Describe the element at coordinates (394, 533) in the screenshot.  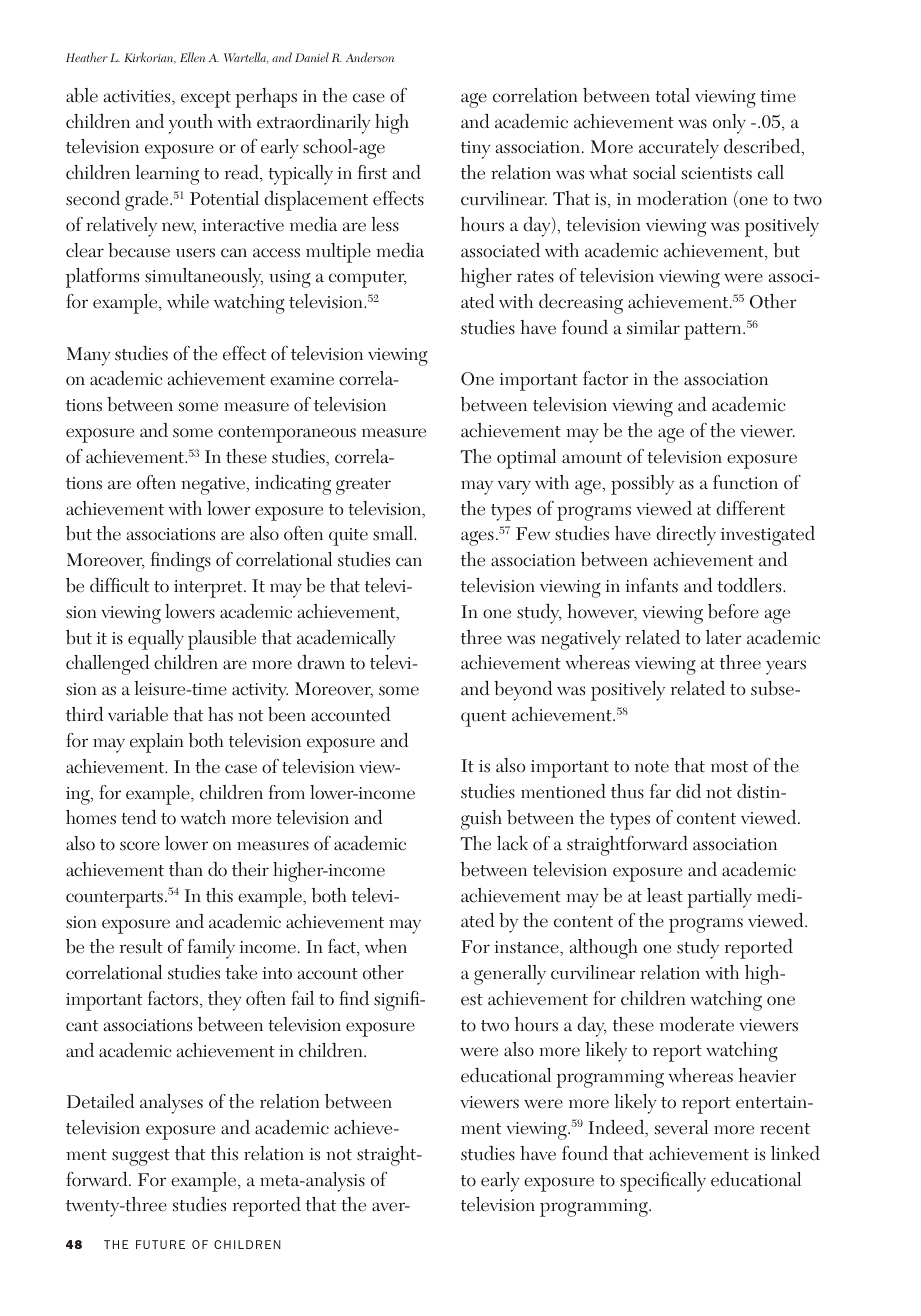
I see `small` at that location.
